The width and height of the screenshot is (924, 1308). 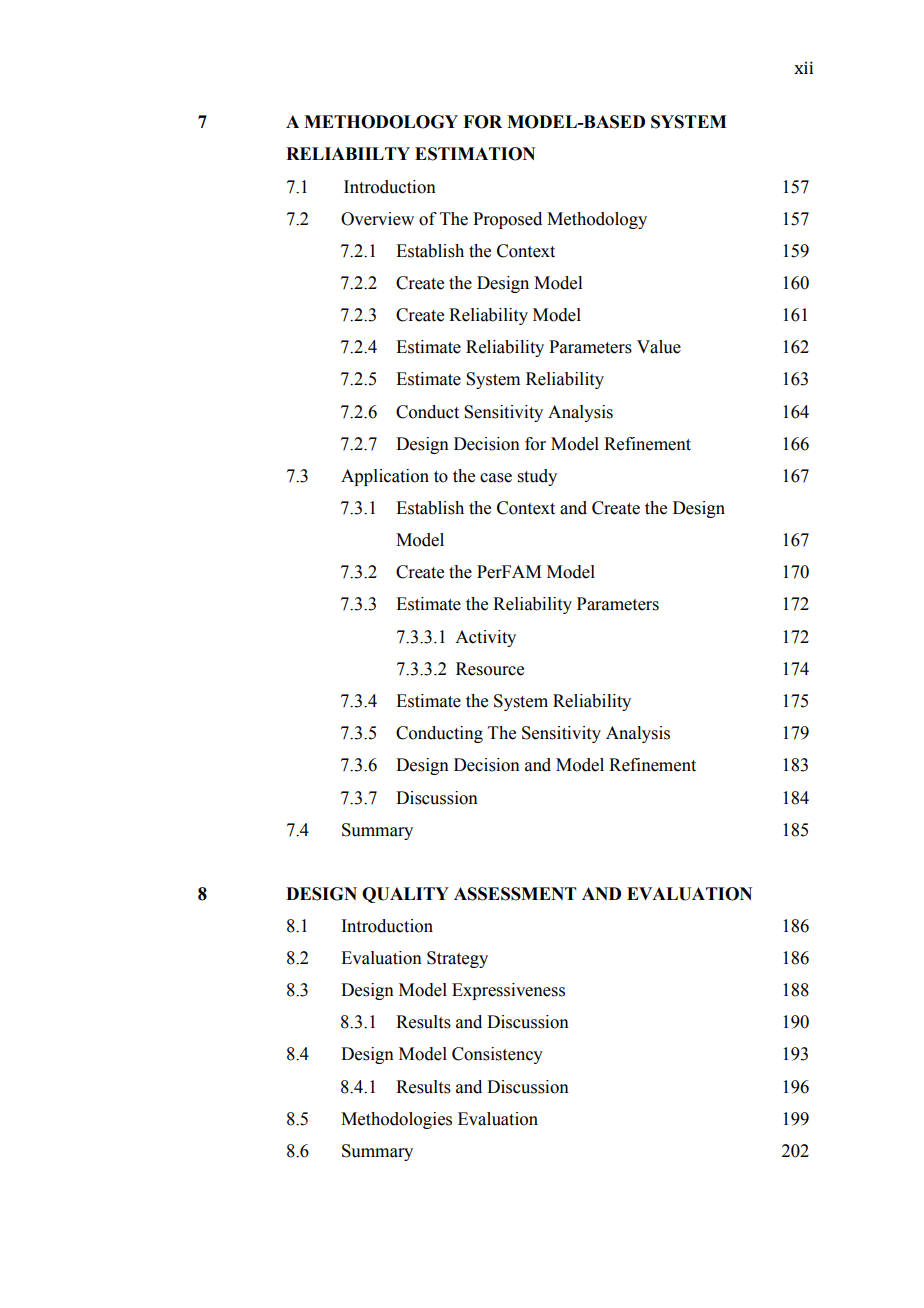 I want to click on Value, so click(x=659, y=347).
